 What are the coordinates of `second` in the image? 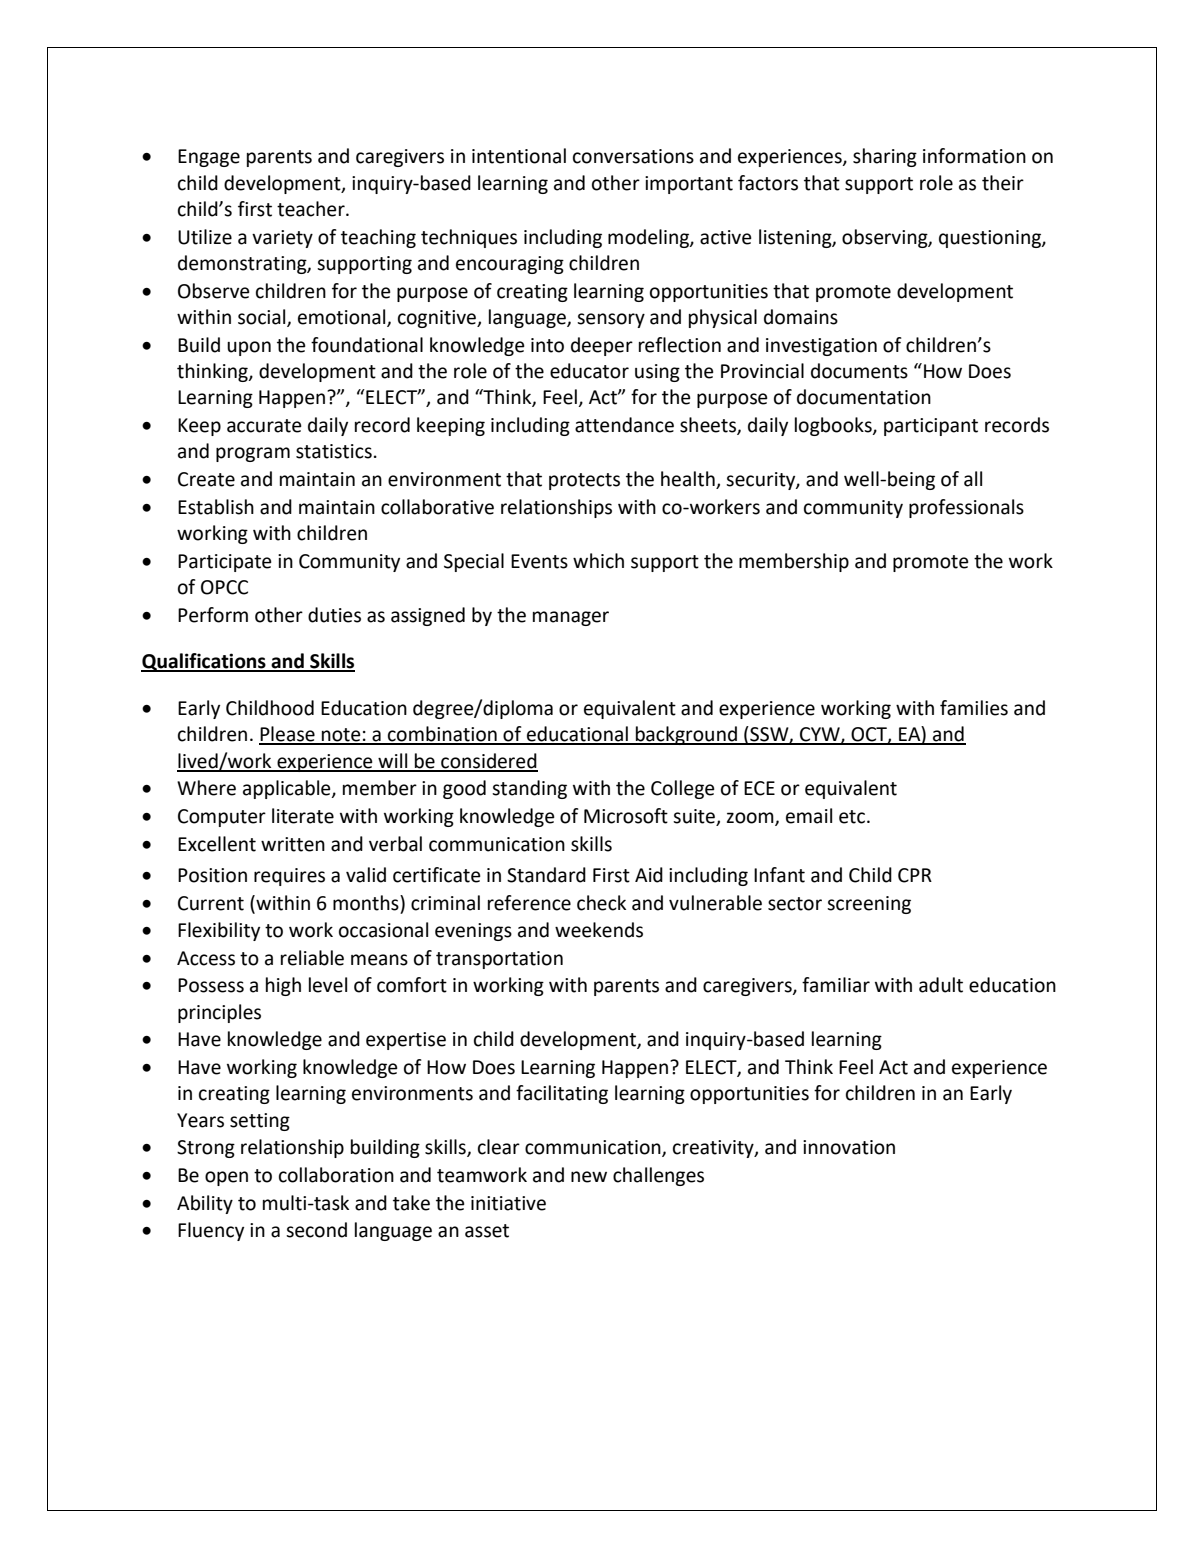 It's located at (316, 1230).
